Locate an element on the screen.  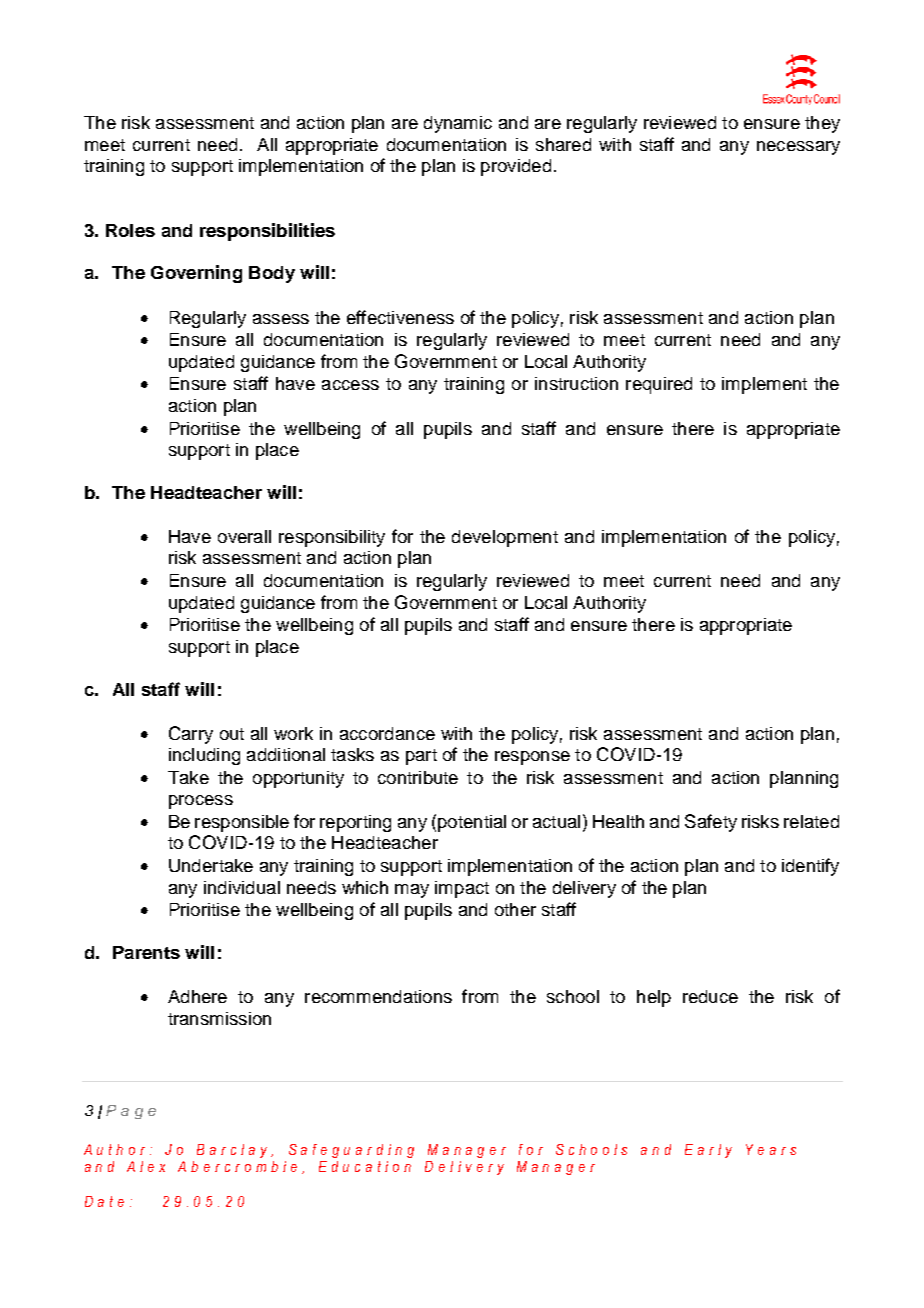
instruction is located at coordinates (576, 383).
